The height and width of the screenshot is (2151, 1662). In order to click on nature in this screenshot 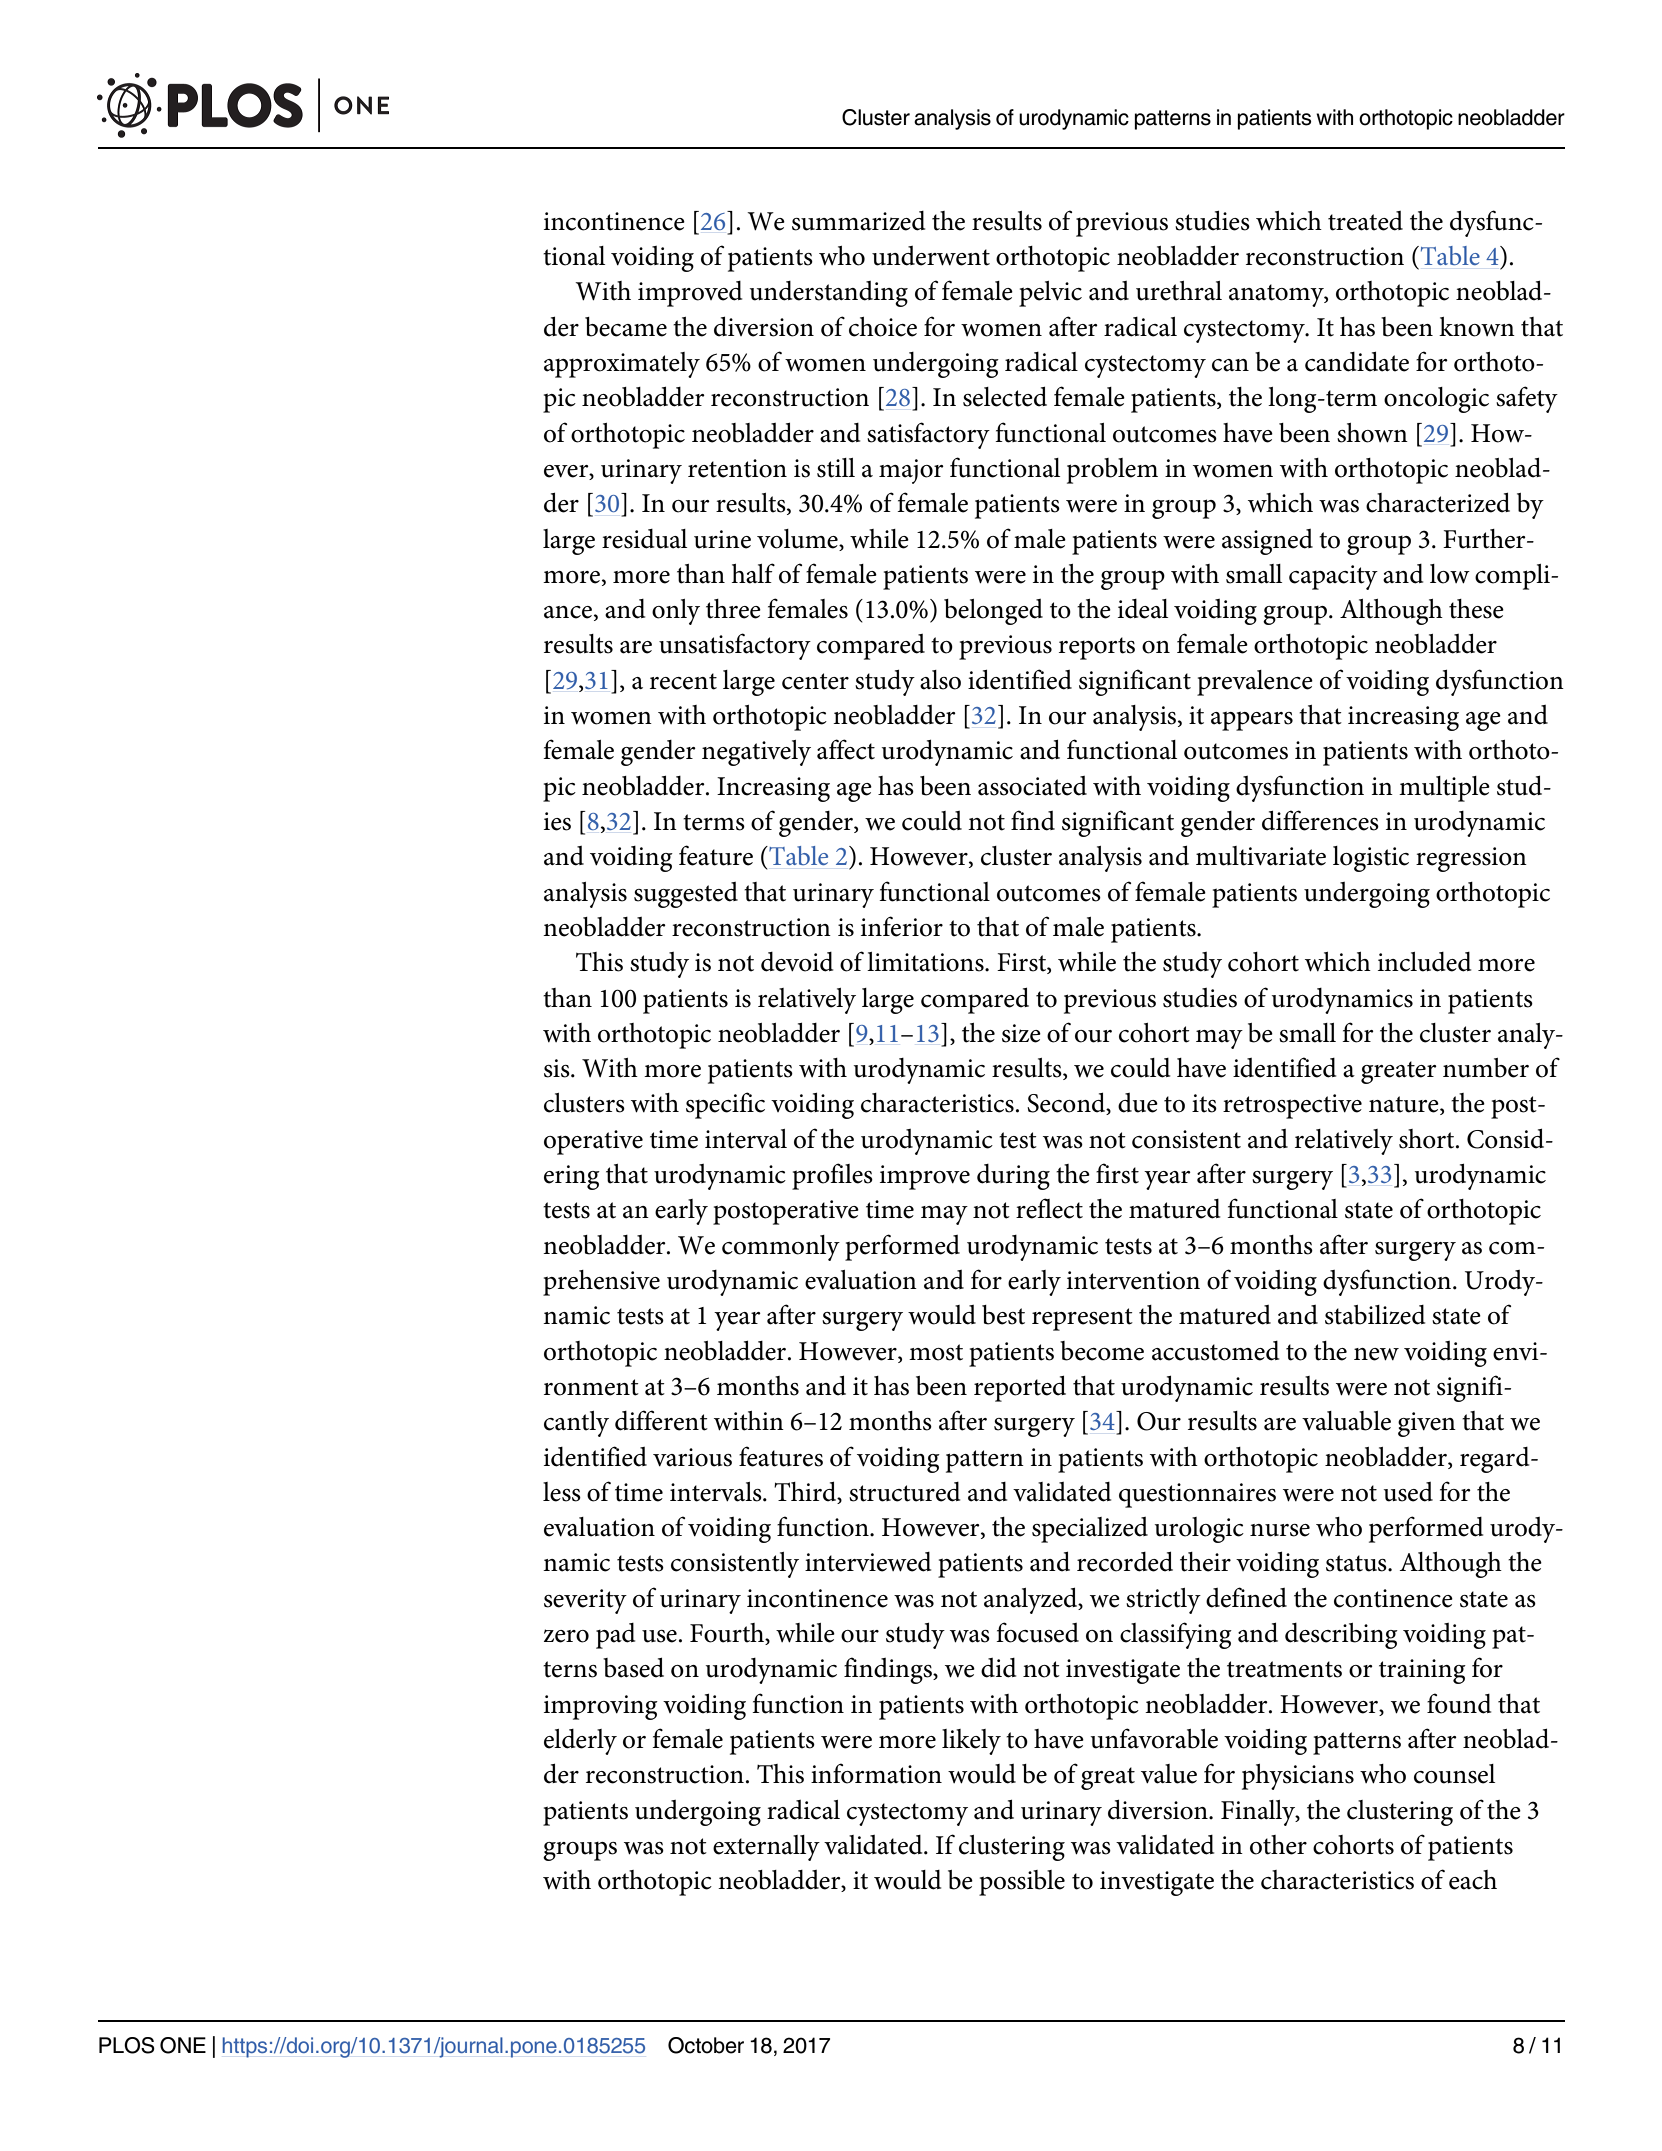, I will do `click(1405, 1105)`.
